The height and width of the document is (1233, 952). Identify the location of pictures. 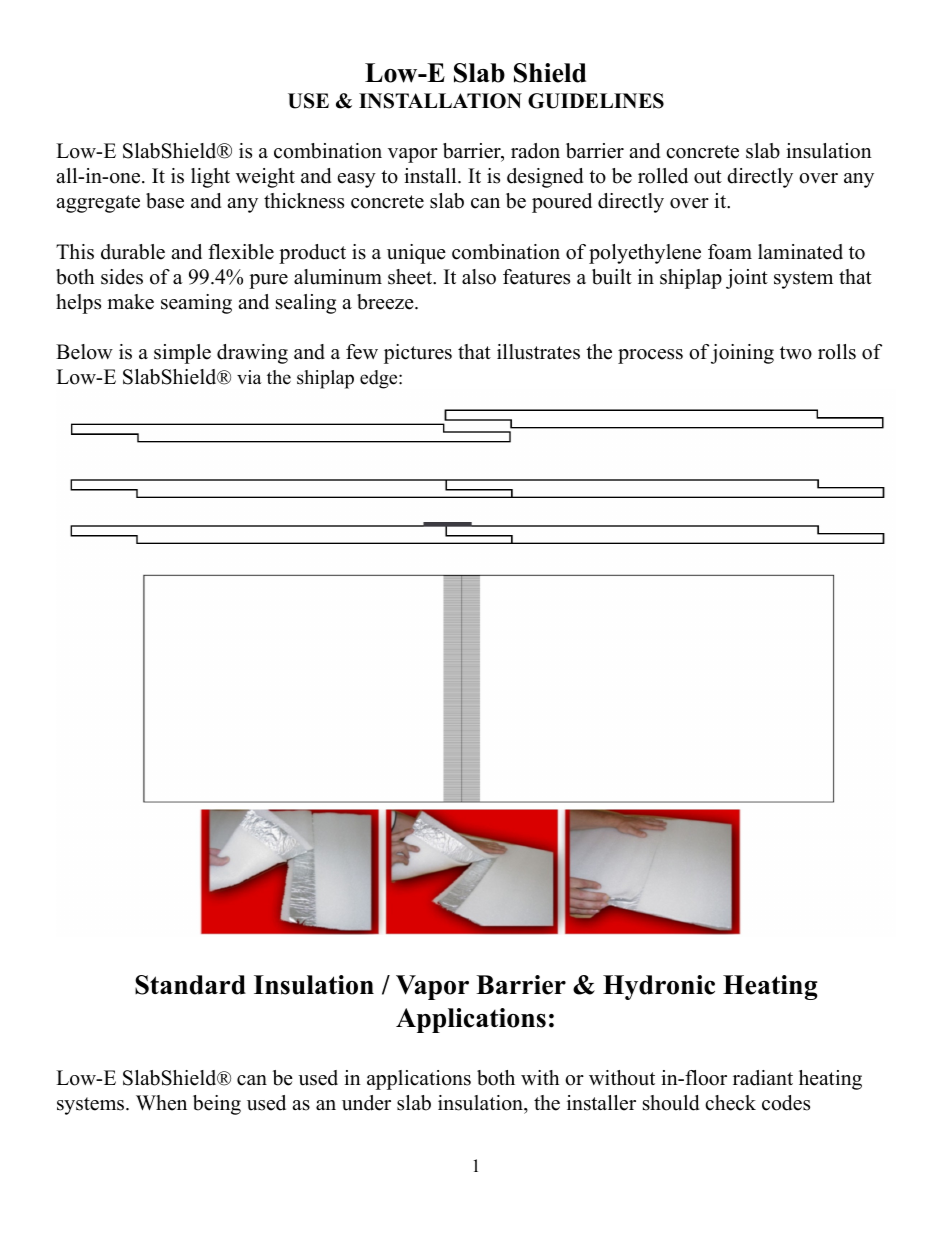
(418, 354).
